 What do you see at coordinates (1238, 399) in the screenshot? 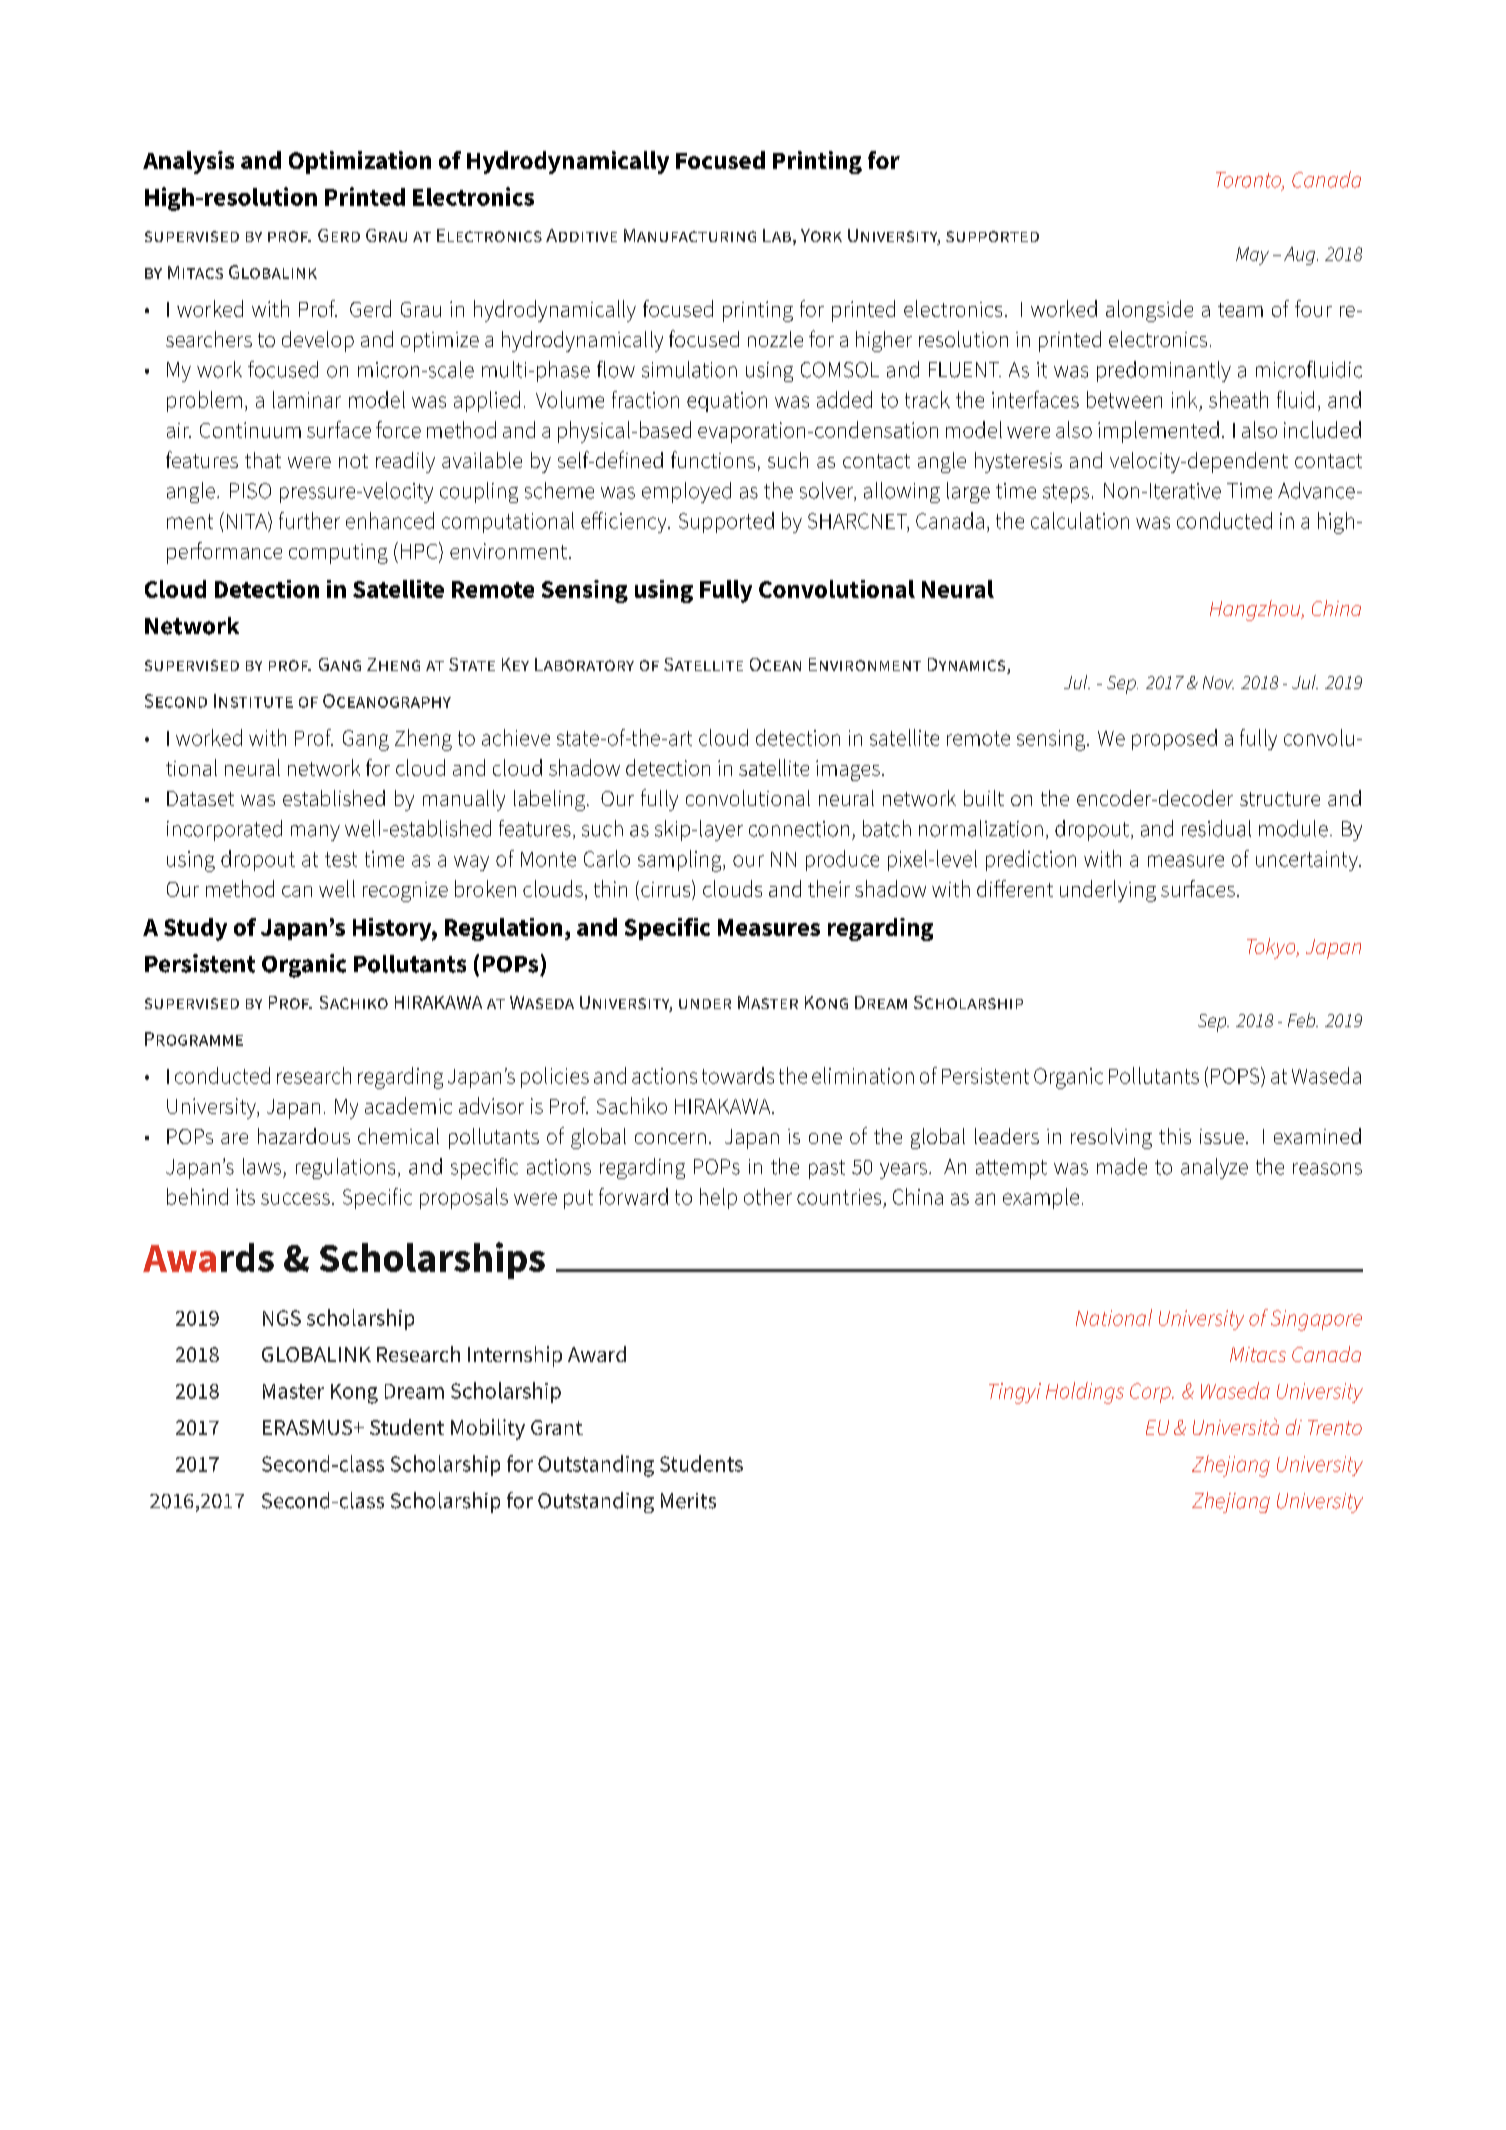
I see `sheath` at bounding box center [1238, 399].
